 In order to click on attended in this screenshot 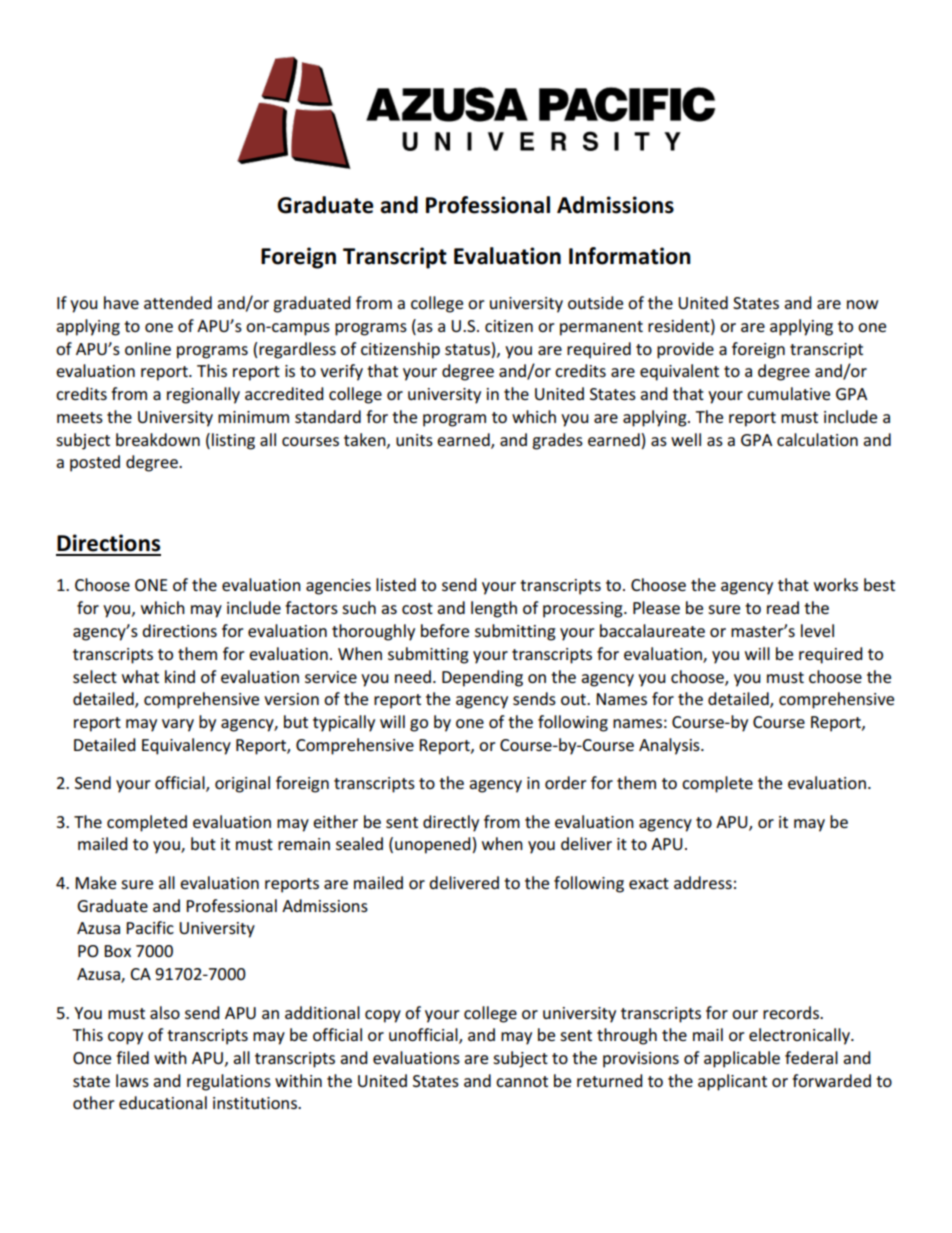, I will do `click(178, 302)`.
